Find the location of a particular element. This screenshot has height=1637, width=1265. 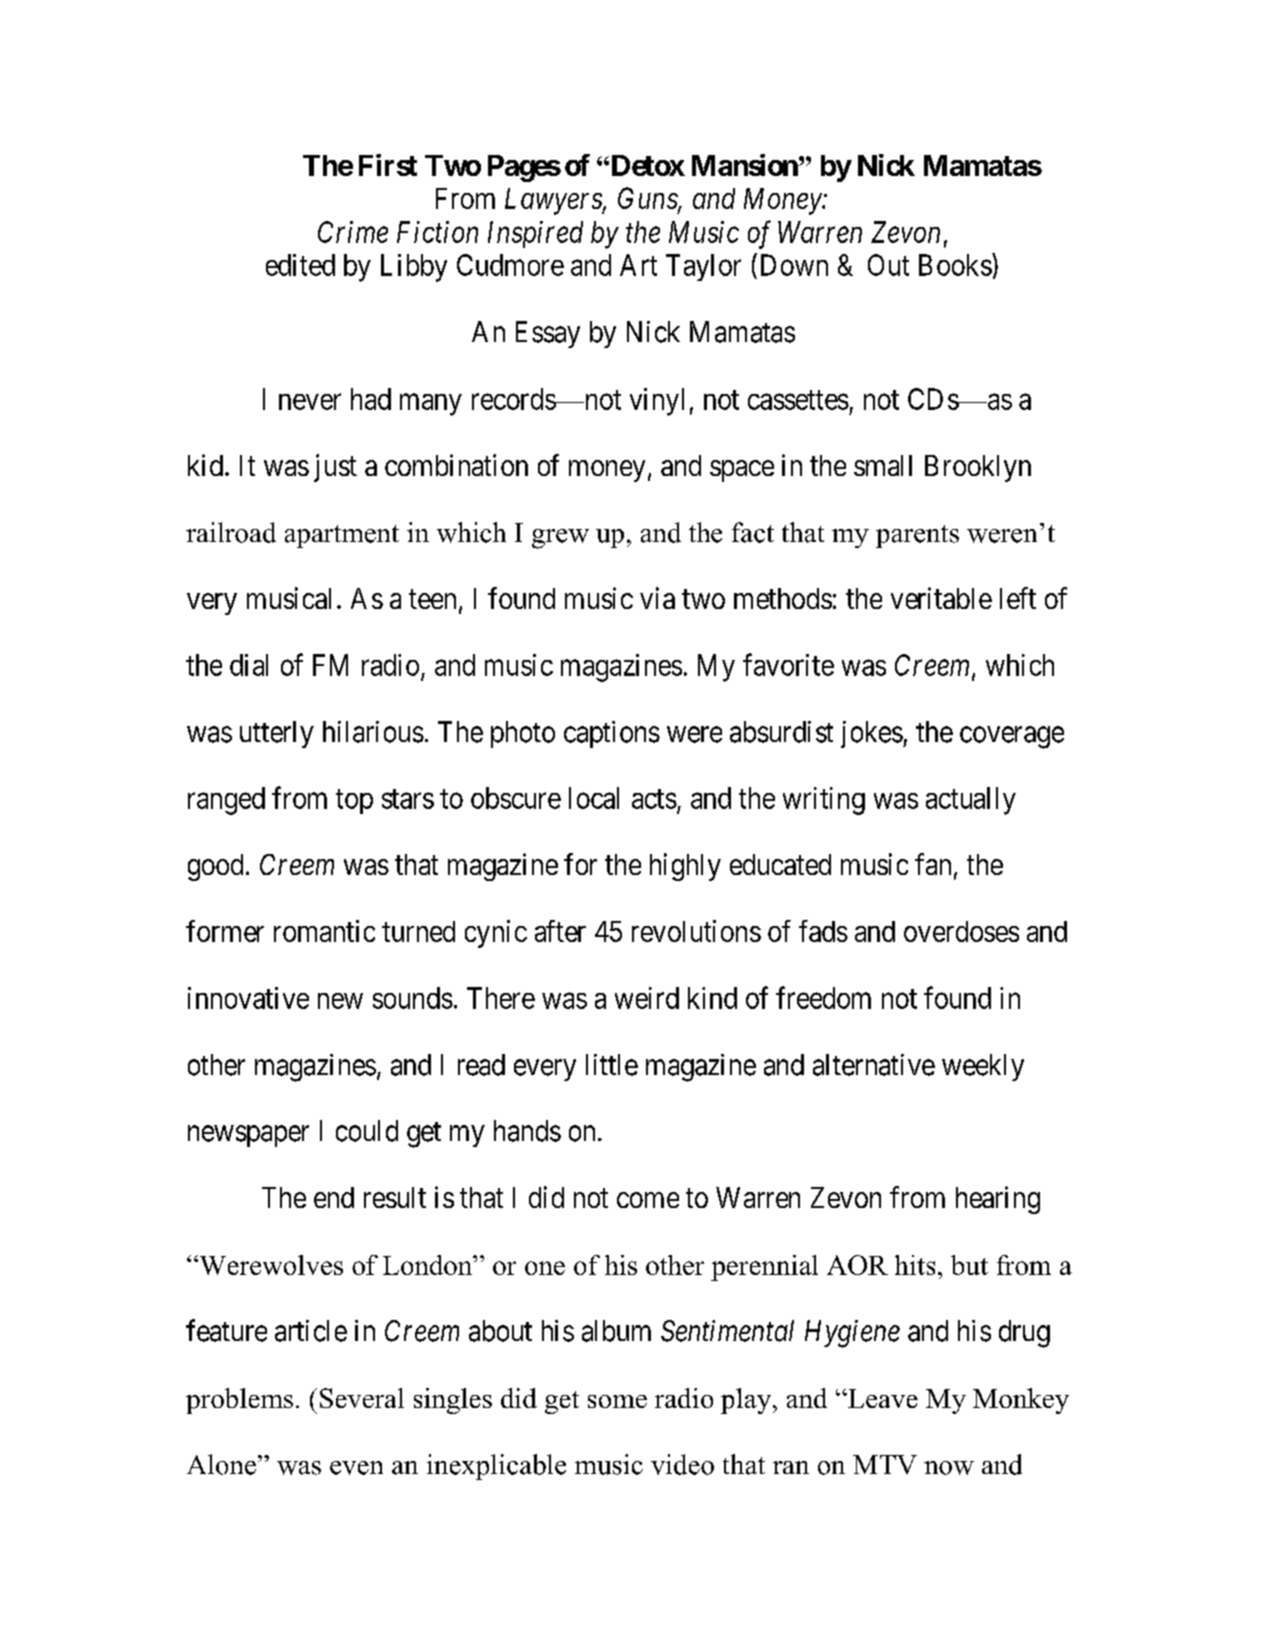

Several is located at coordinates (362, 1398).
